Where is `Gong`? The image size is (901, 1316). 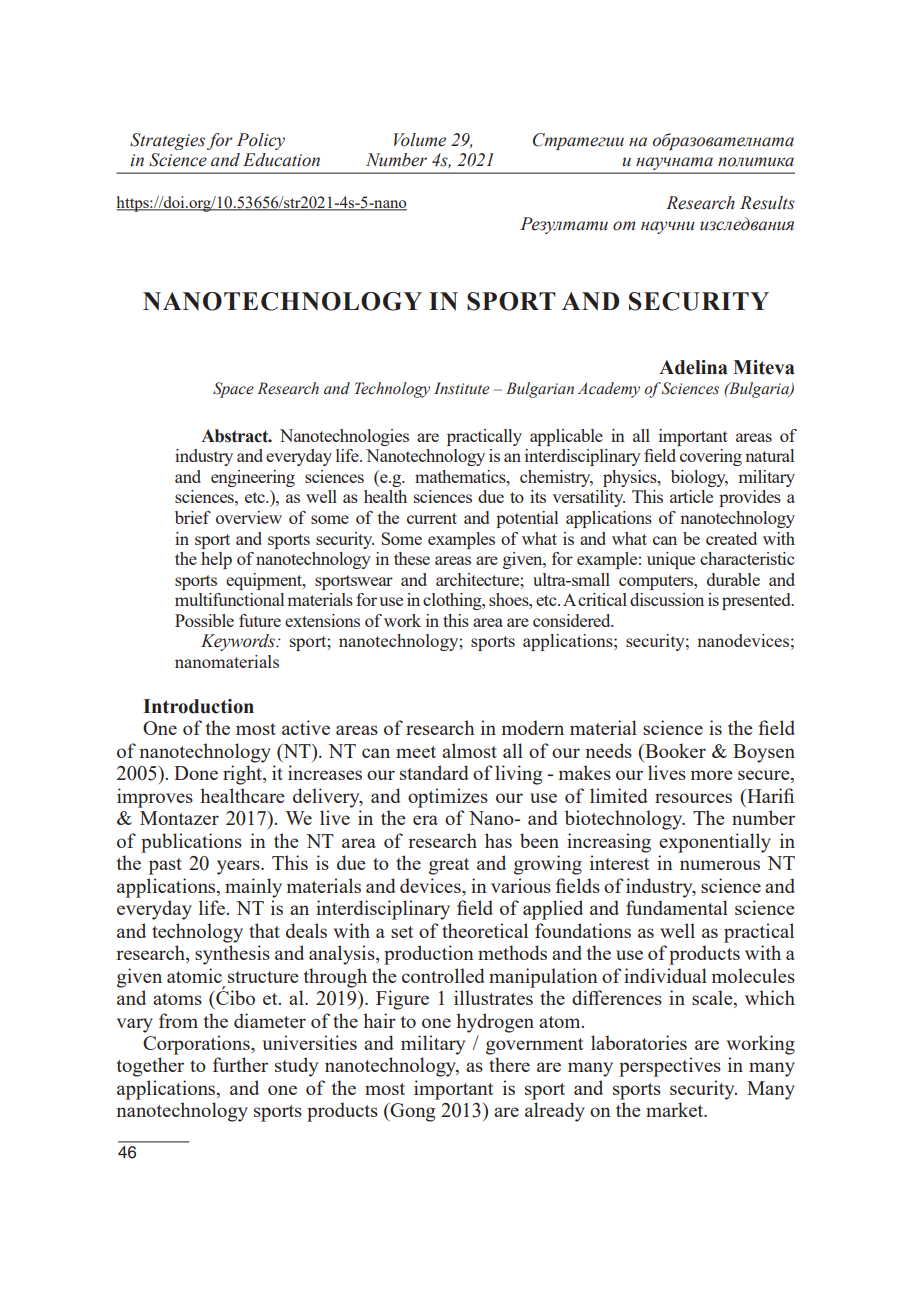 Gong is located at coordinates (411, 1112).
